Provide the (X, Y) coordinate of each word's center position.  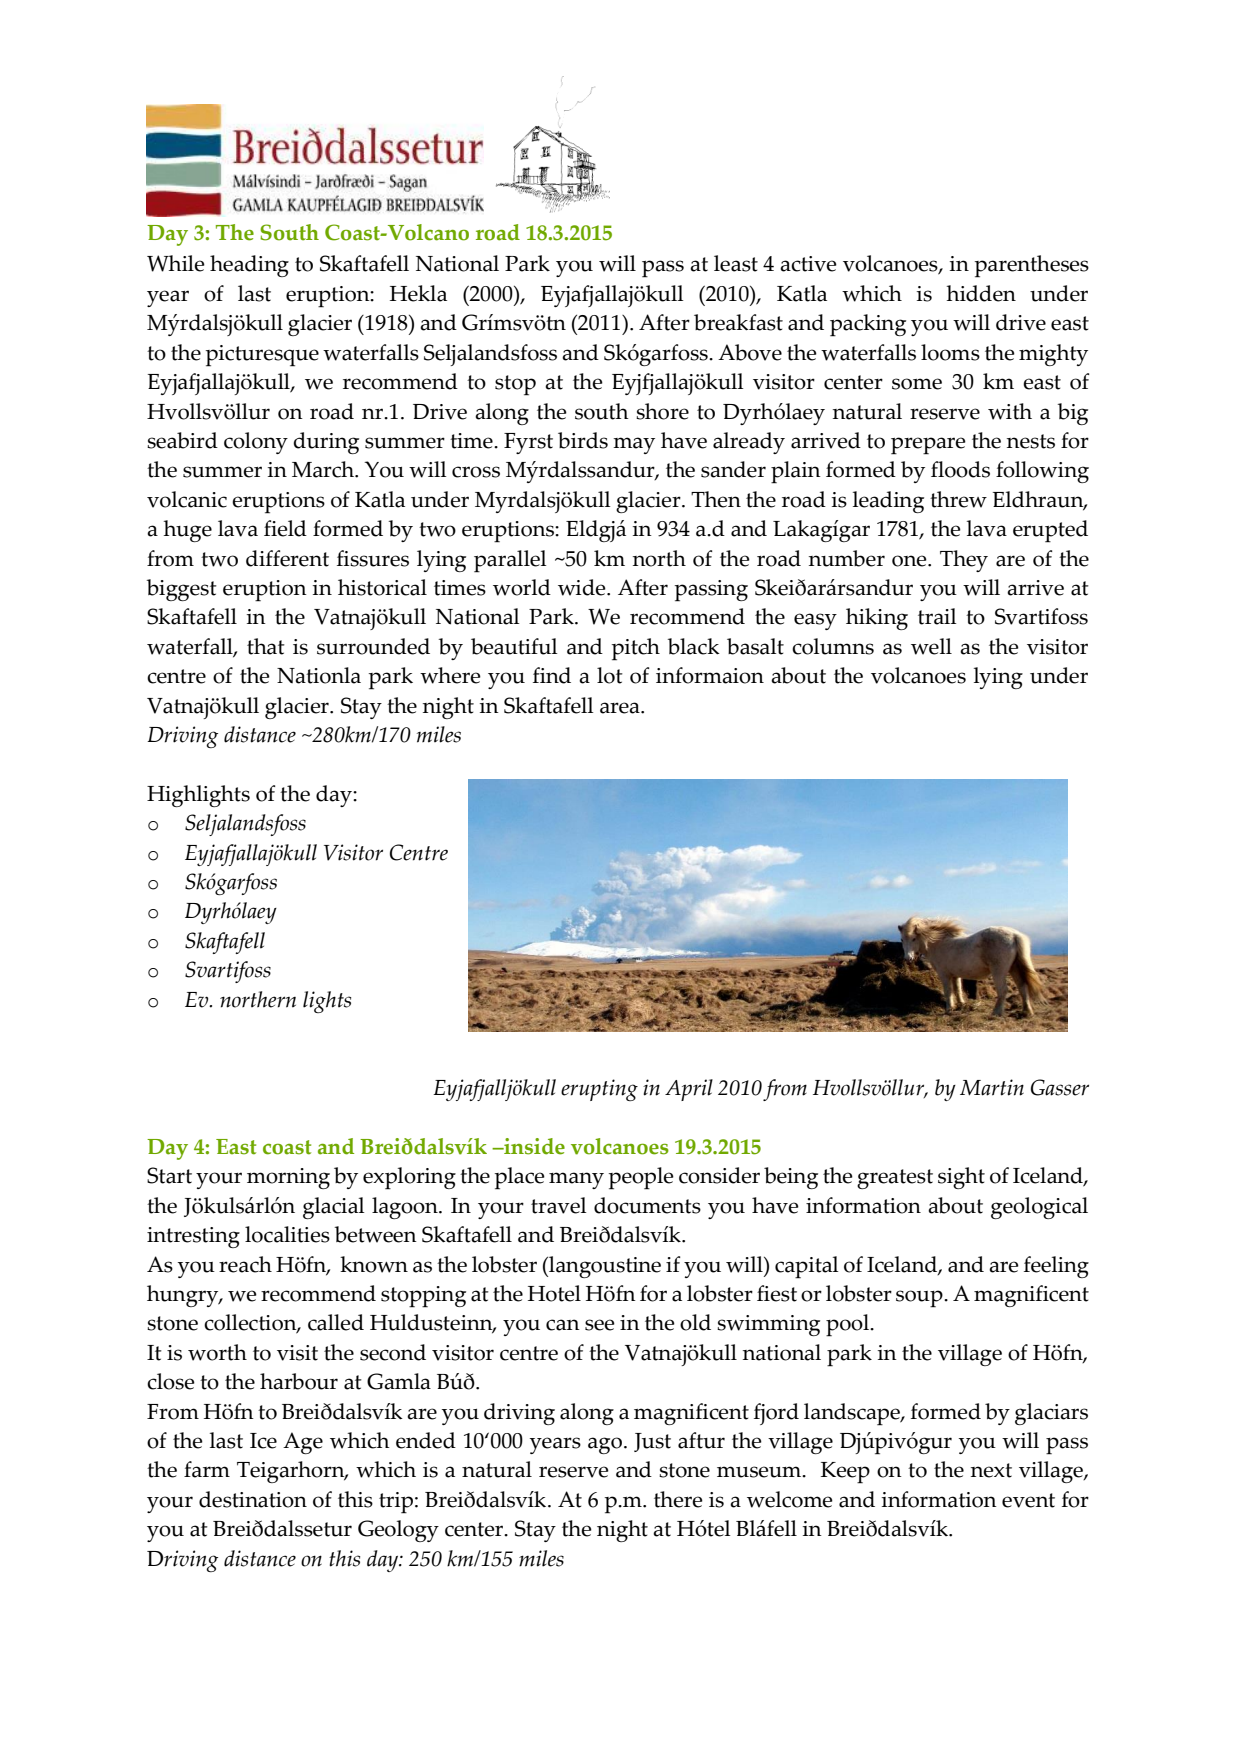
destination (253, 1499)
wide (583, 587)
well (931, 646)
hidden (981, 293)
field (285, 528)
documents (647, 1205)
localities (287, 1234)
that (266, 646)
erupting (599, 1090)
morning (288, 1178)
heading (249, 266)
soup (920, 1299)
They (964, 561)
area (621, 708)
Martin (992, 1087)
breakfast (738, 322)
